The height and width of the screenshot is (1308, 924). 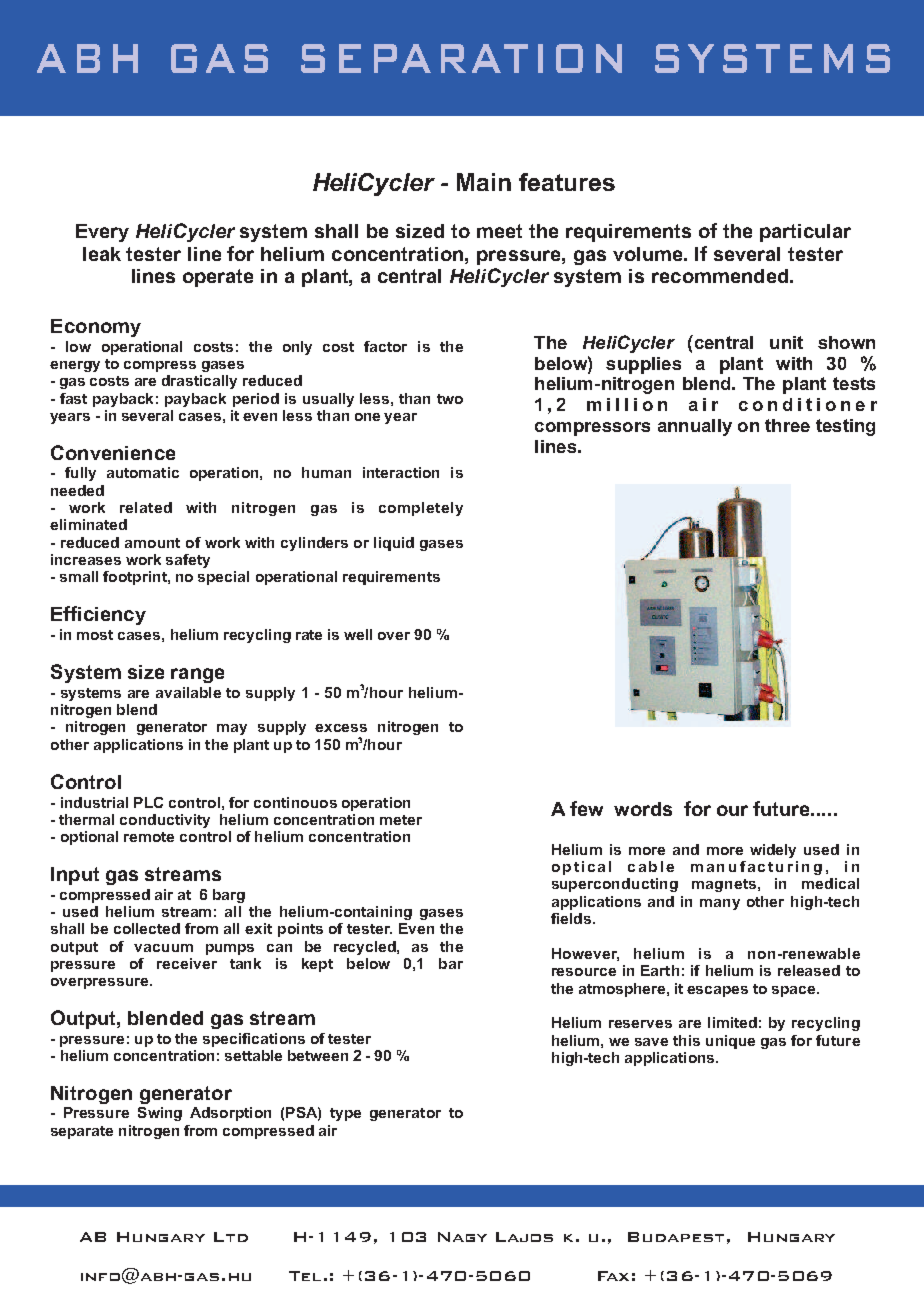 I want to click on Budapest, so click(x=676, y=1237).
